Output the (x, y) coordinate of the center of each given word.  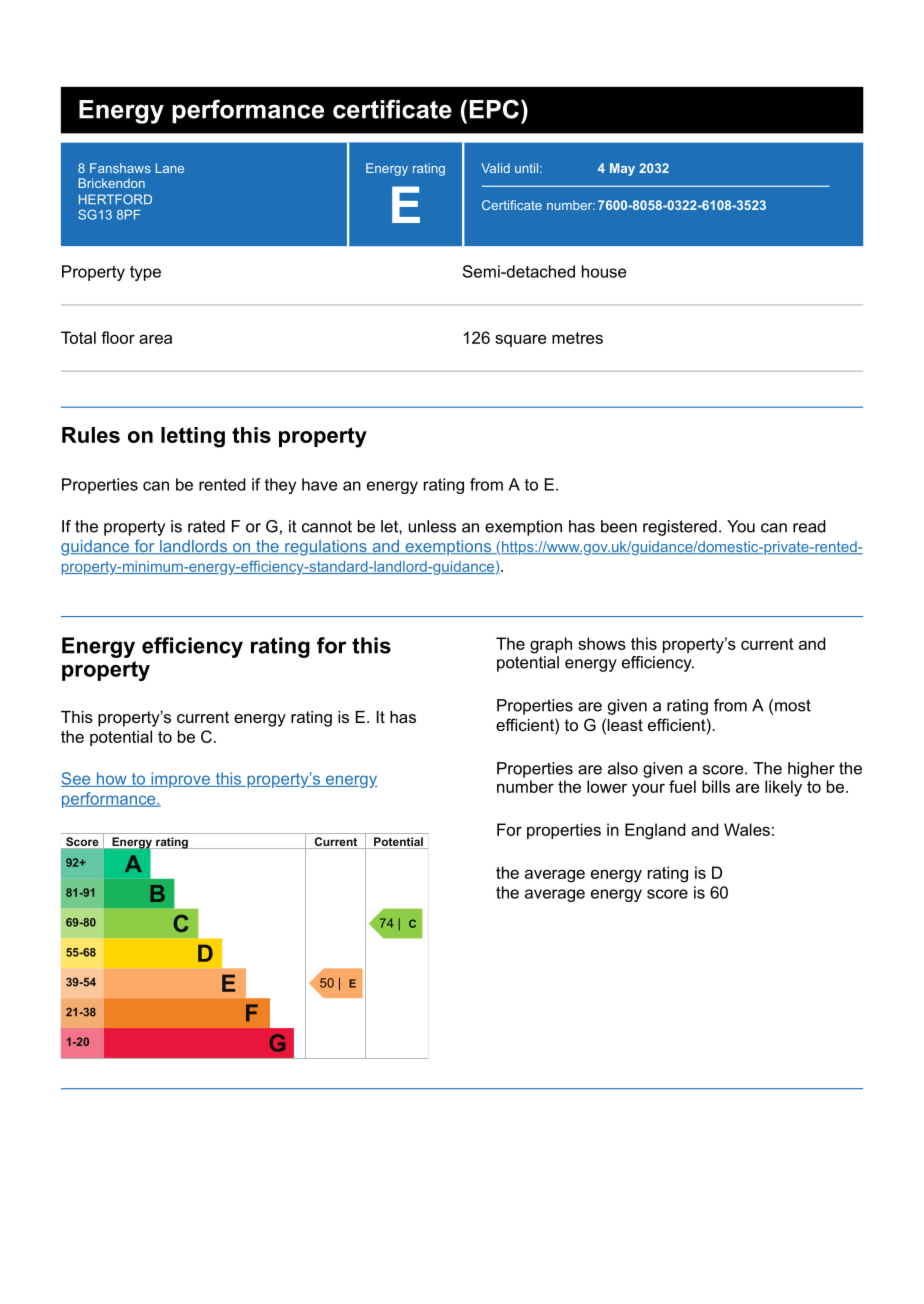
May (622, 169)
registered (680, 528)
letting (193, 437)
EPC (494, 109)
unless (432, 526)
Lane (170, 168)
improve (180, 780)
